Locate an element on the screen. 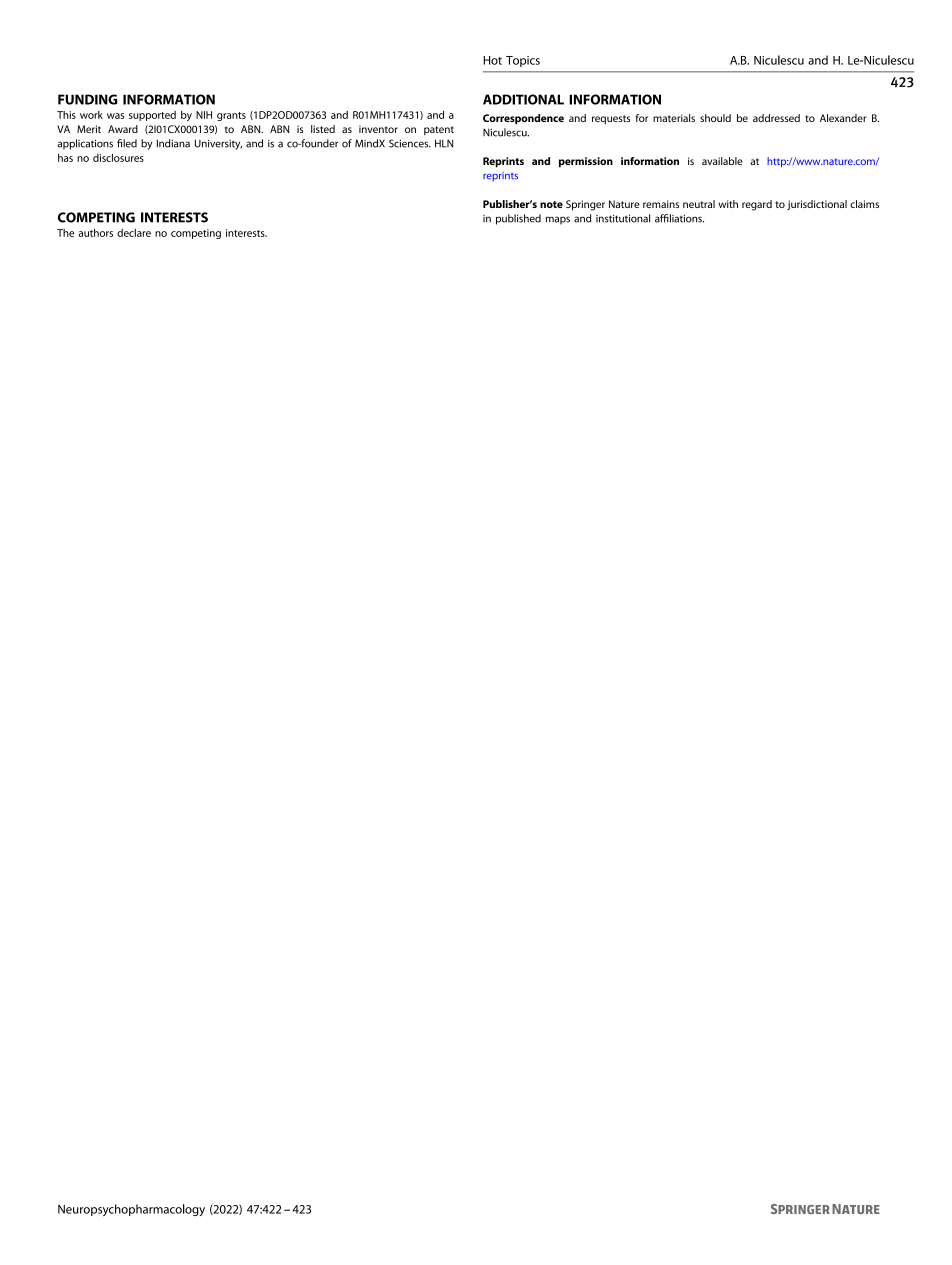 The height and width of the screenshot is (1265, 952). disclosures is located at coordinates (118, 158).
